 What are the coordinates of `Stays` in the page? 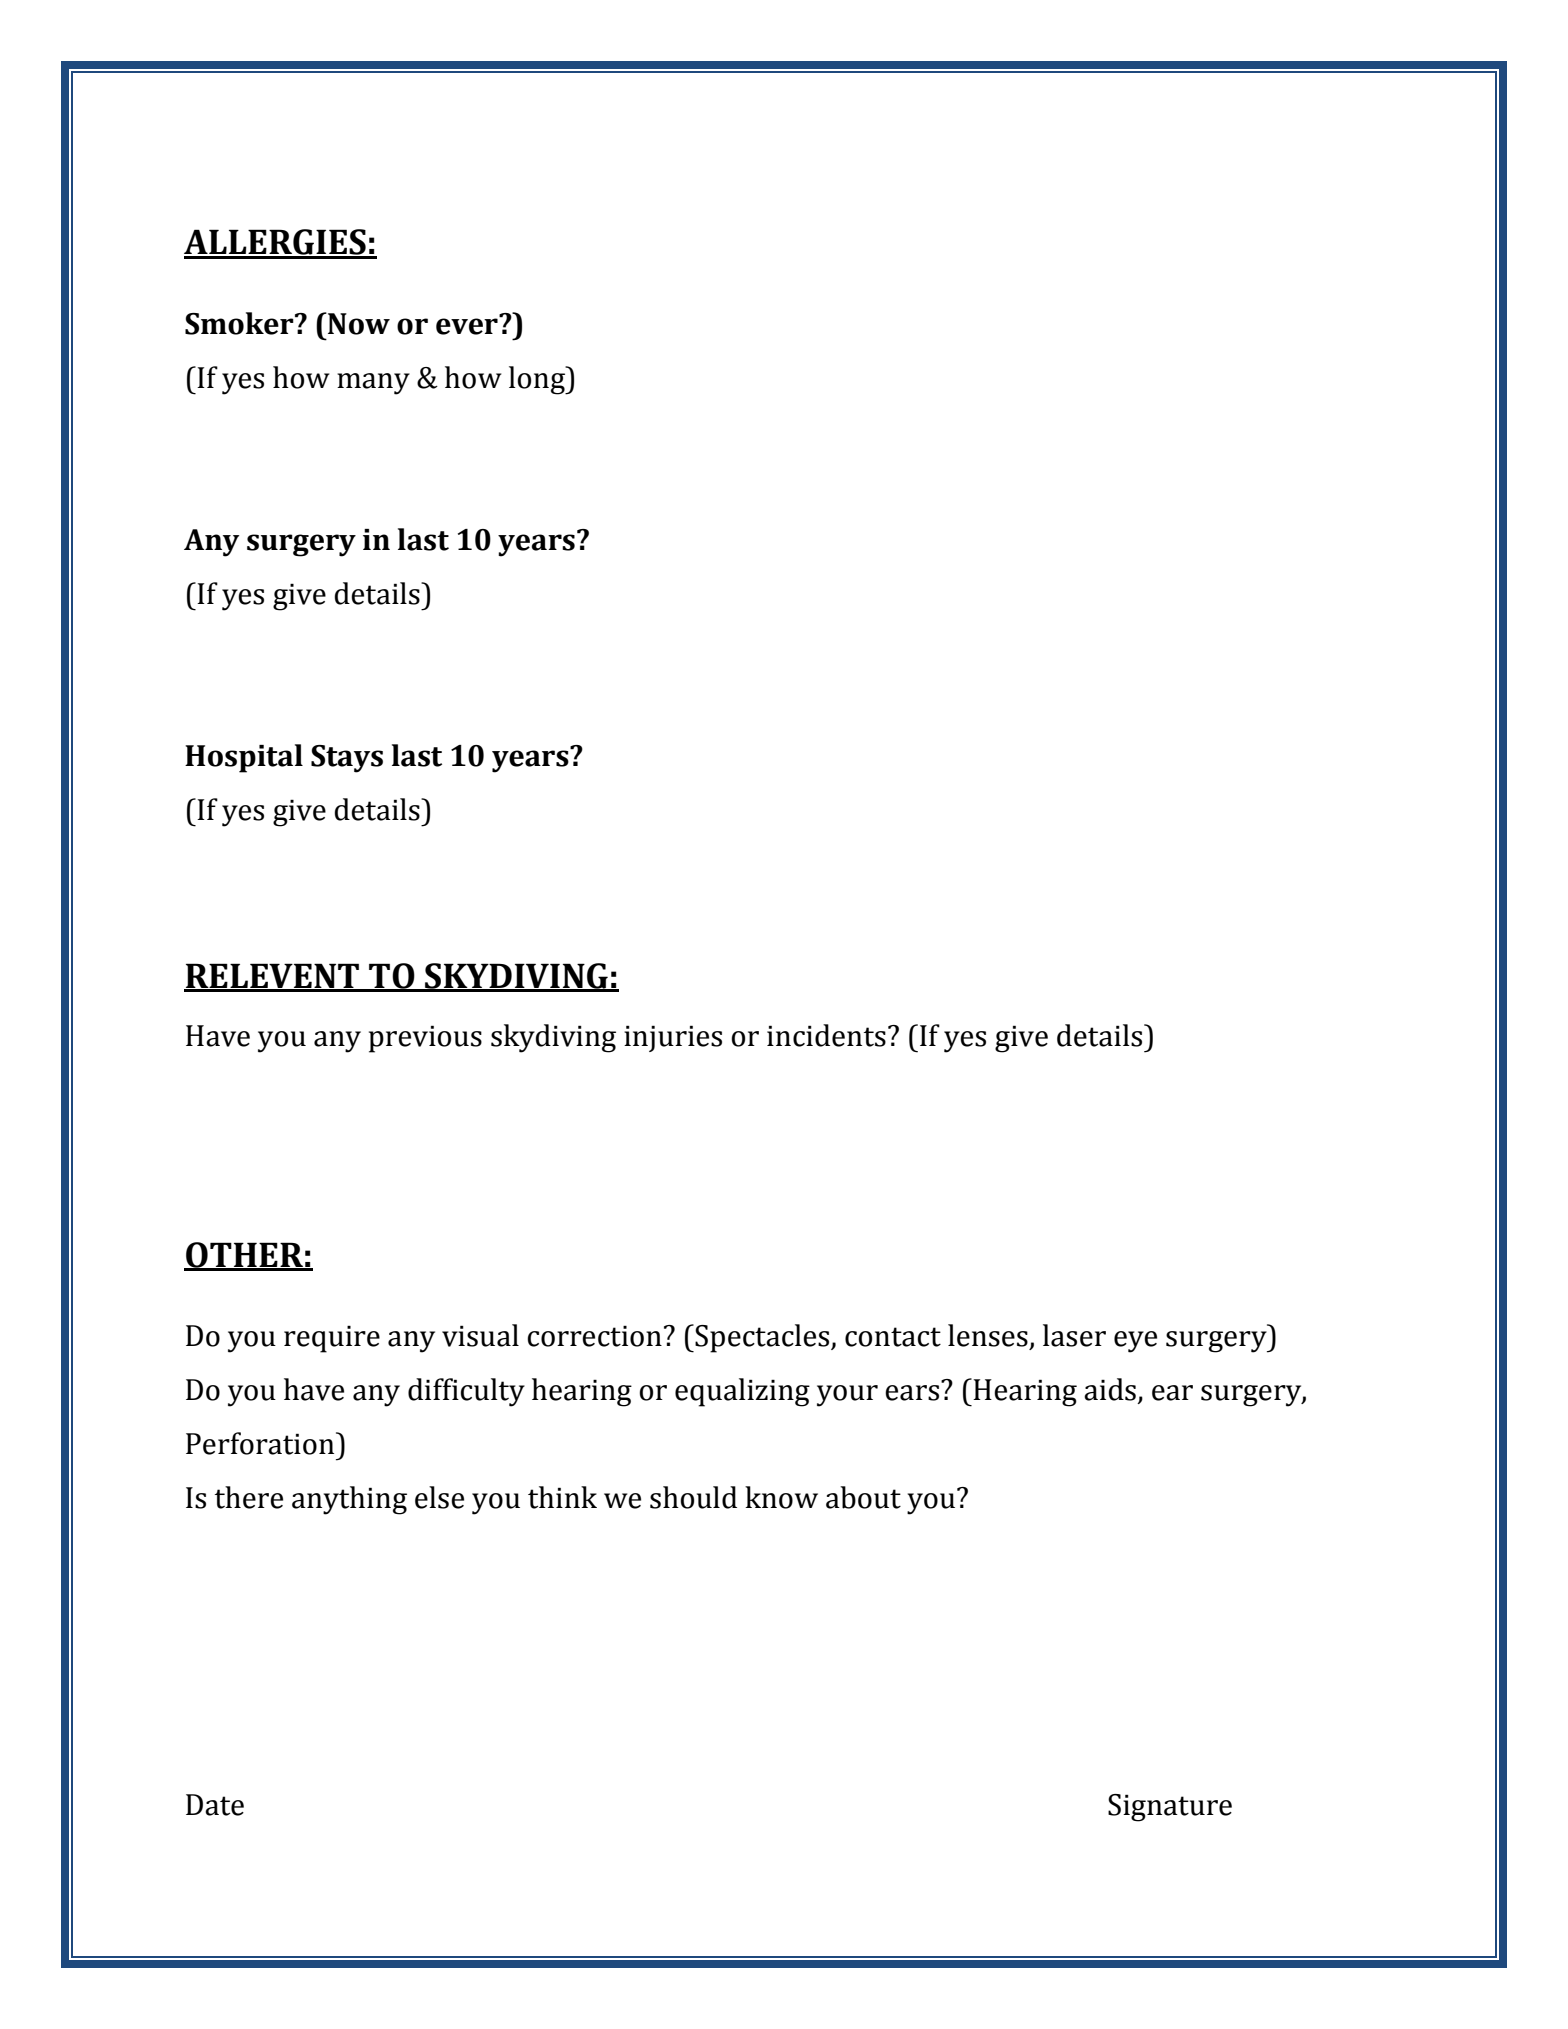 It's located at (347, 759).
